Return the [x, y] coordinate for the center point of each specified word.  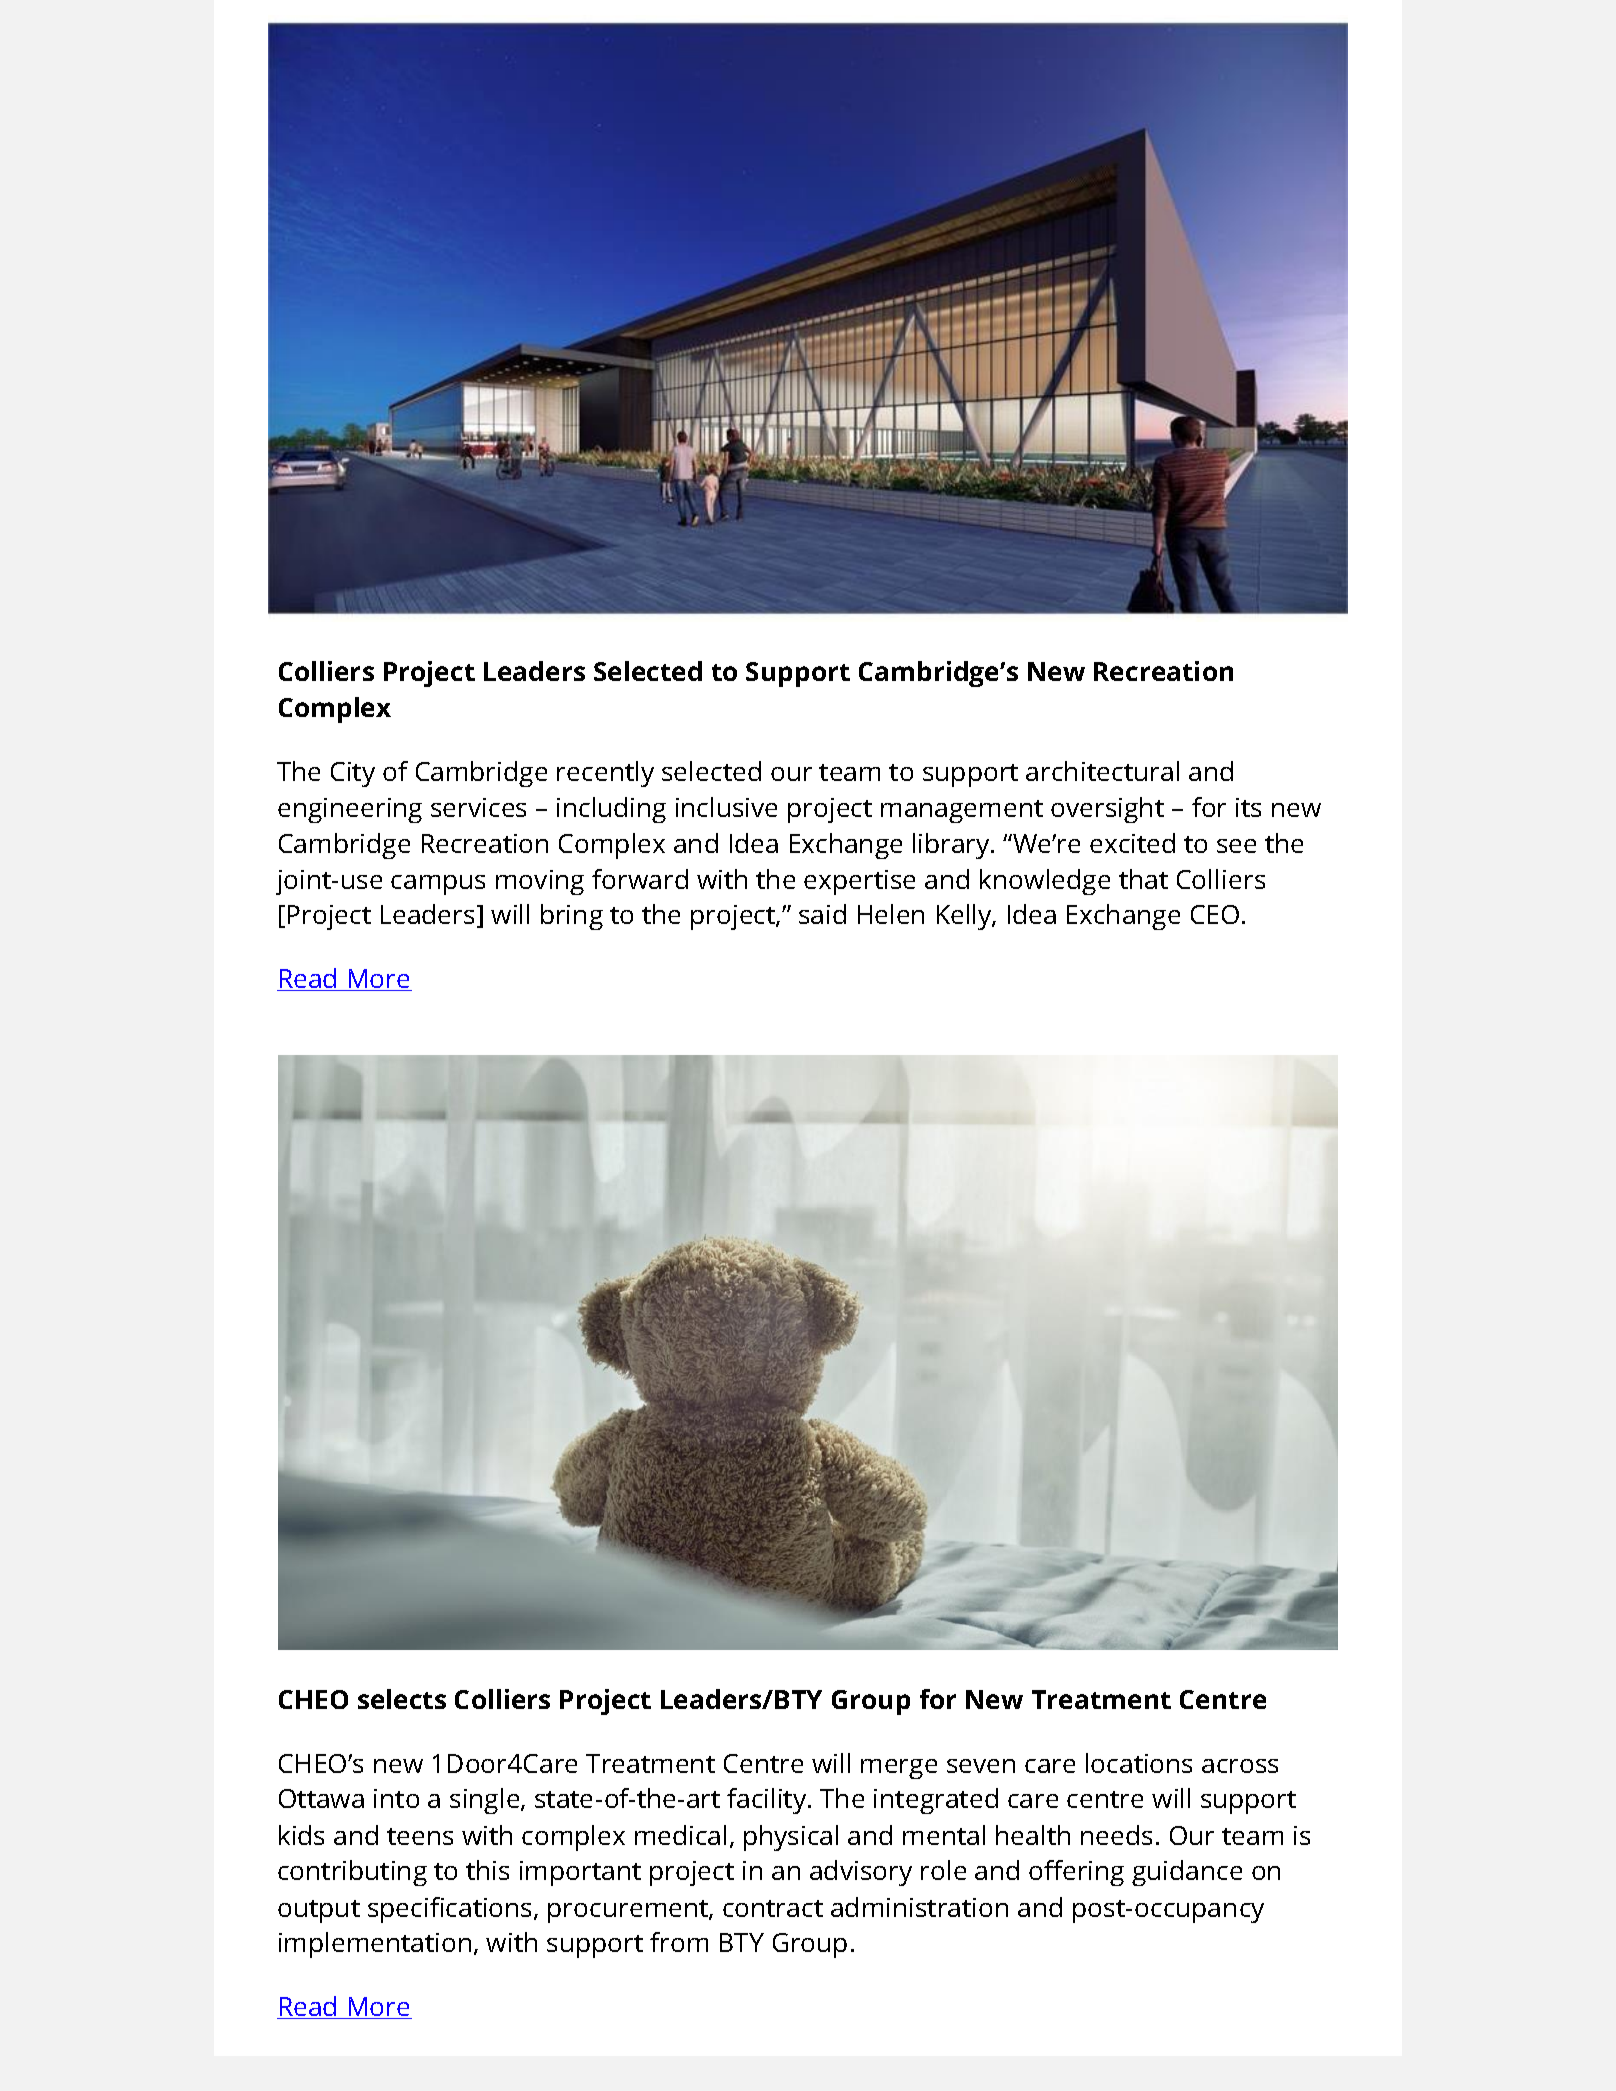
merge [899, 1769]
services [478, 807]
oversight [1107, 810]
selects [402, 1699]
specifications [451, 1910]
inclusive [726, 807]
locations [1139, 1763]
